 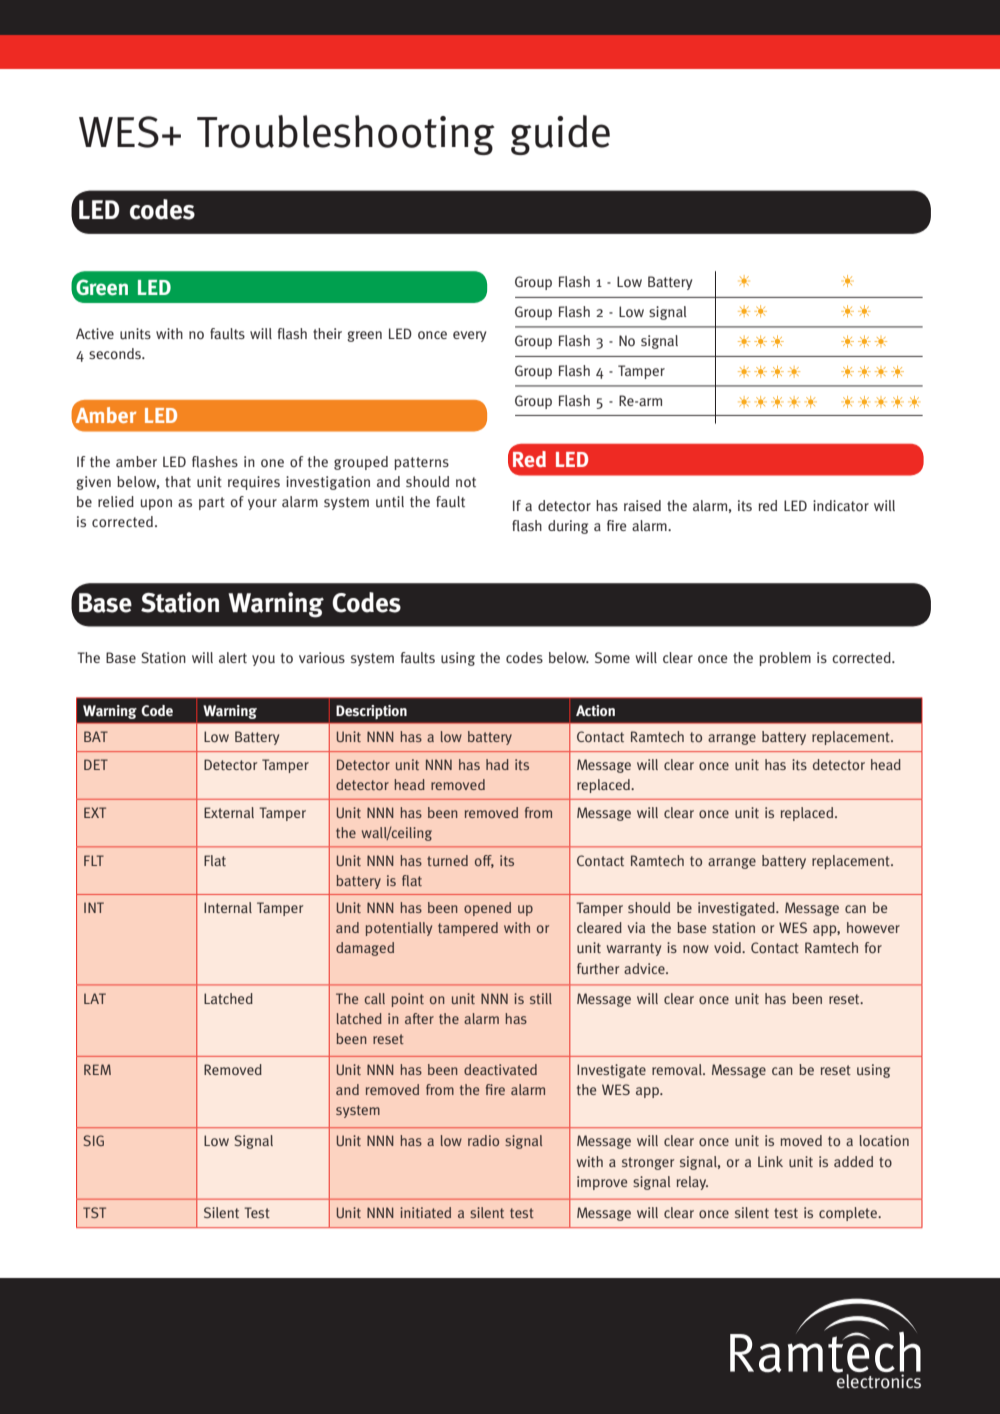 I want to click on problem, so click(x=785, y=659).
